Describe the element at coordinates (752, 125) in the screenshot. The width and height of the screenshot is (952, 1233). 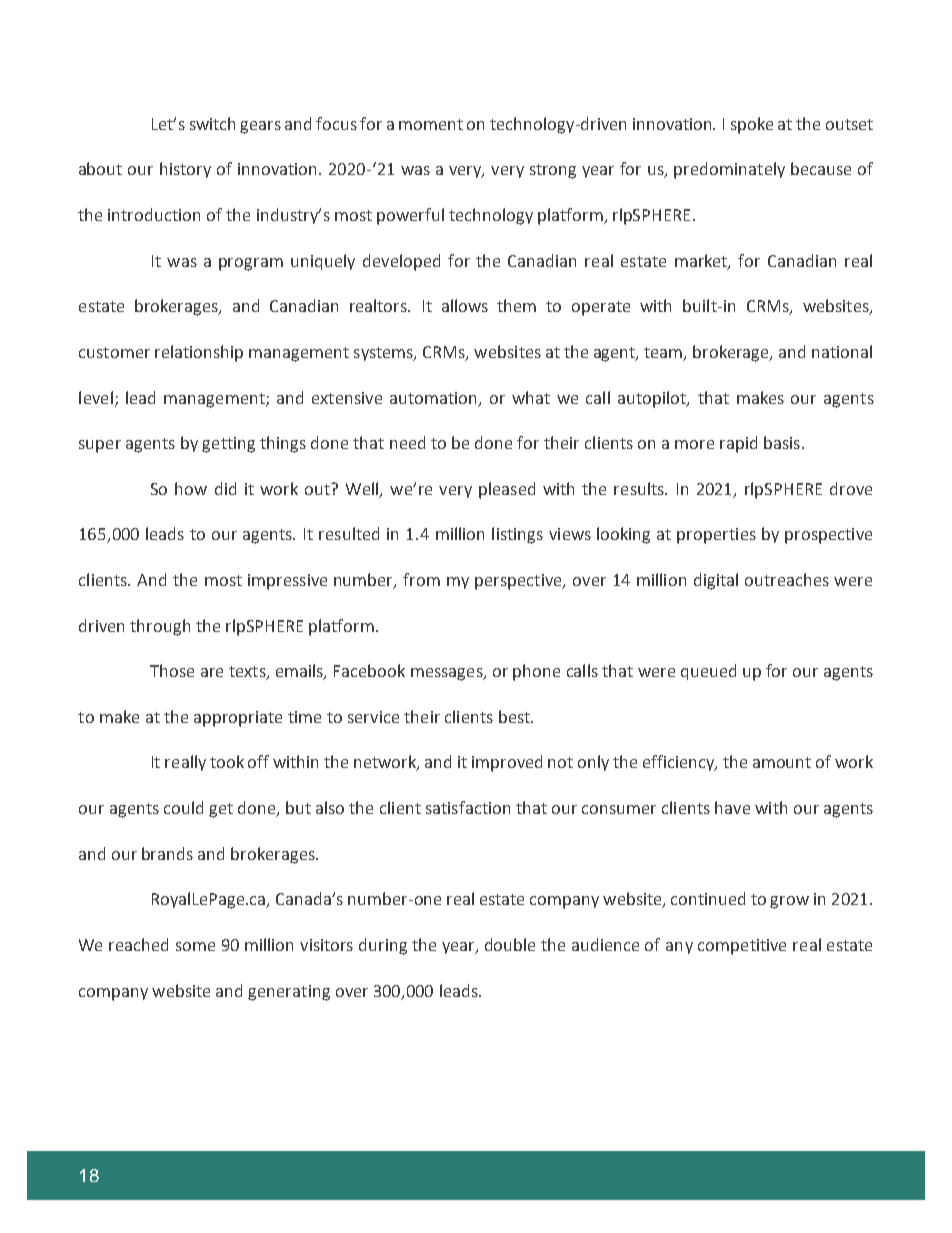
I see `spoke` at that location.
